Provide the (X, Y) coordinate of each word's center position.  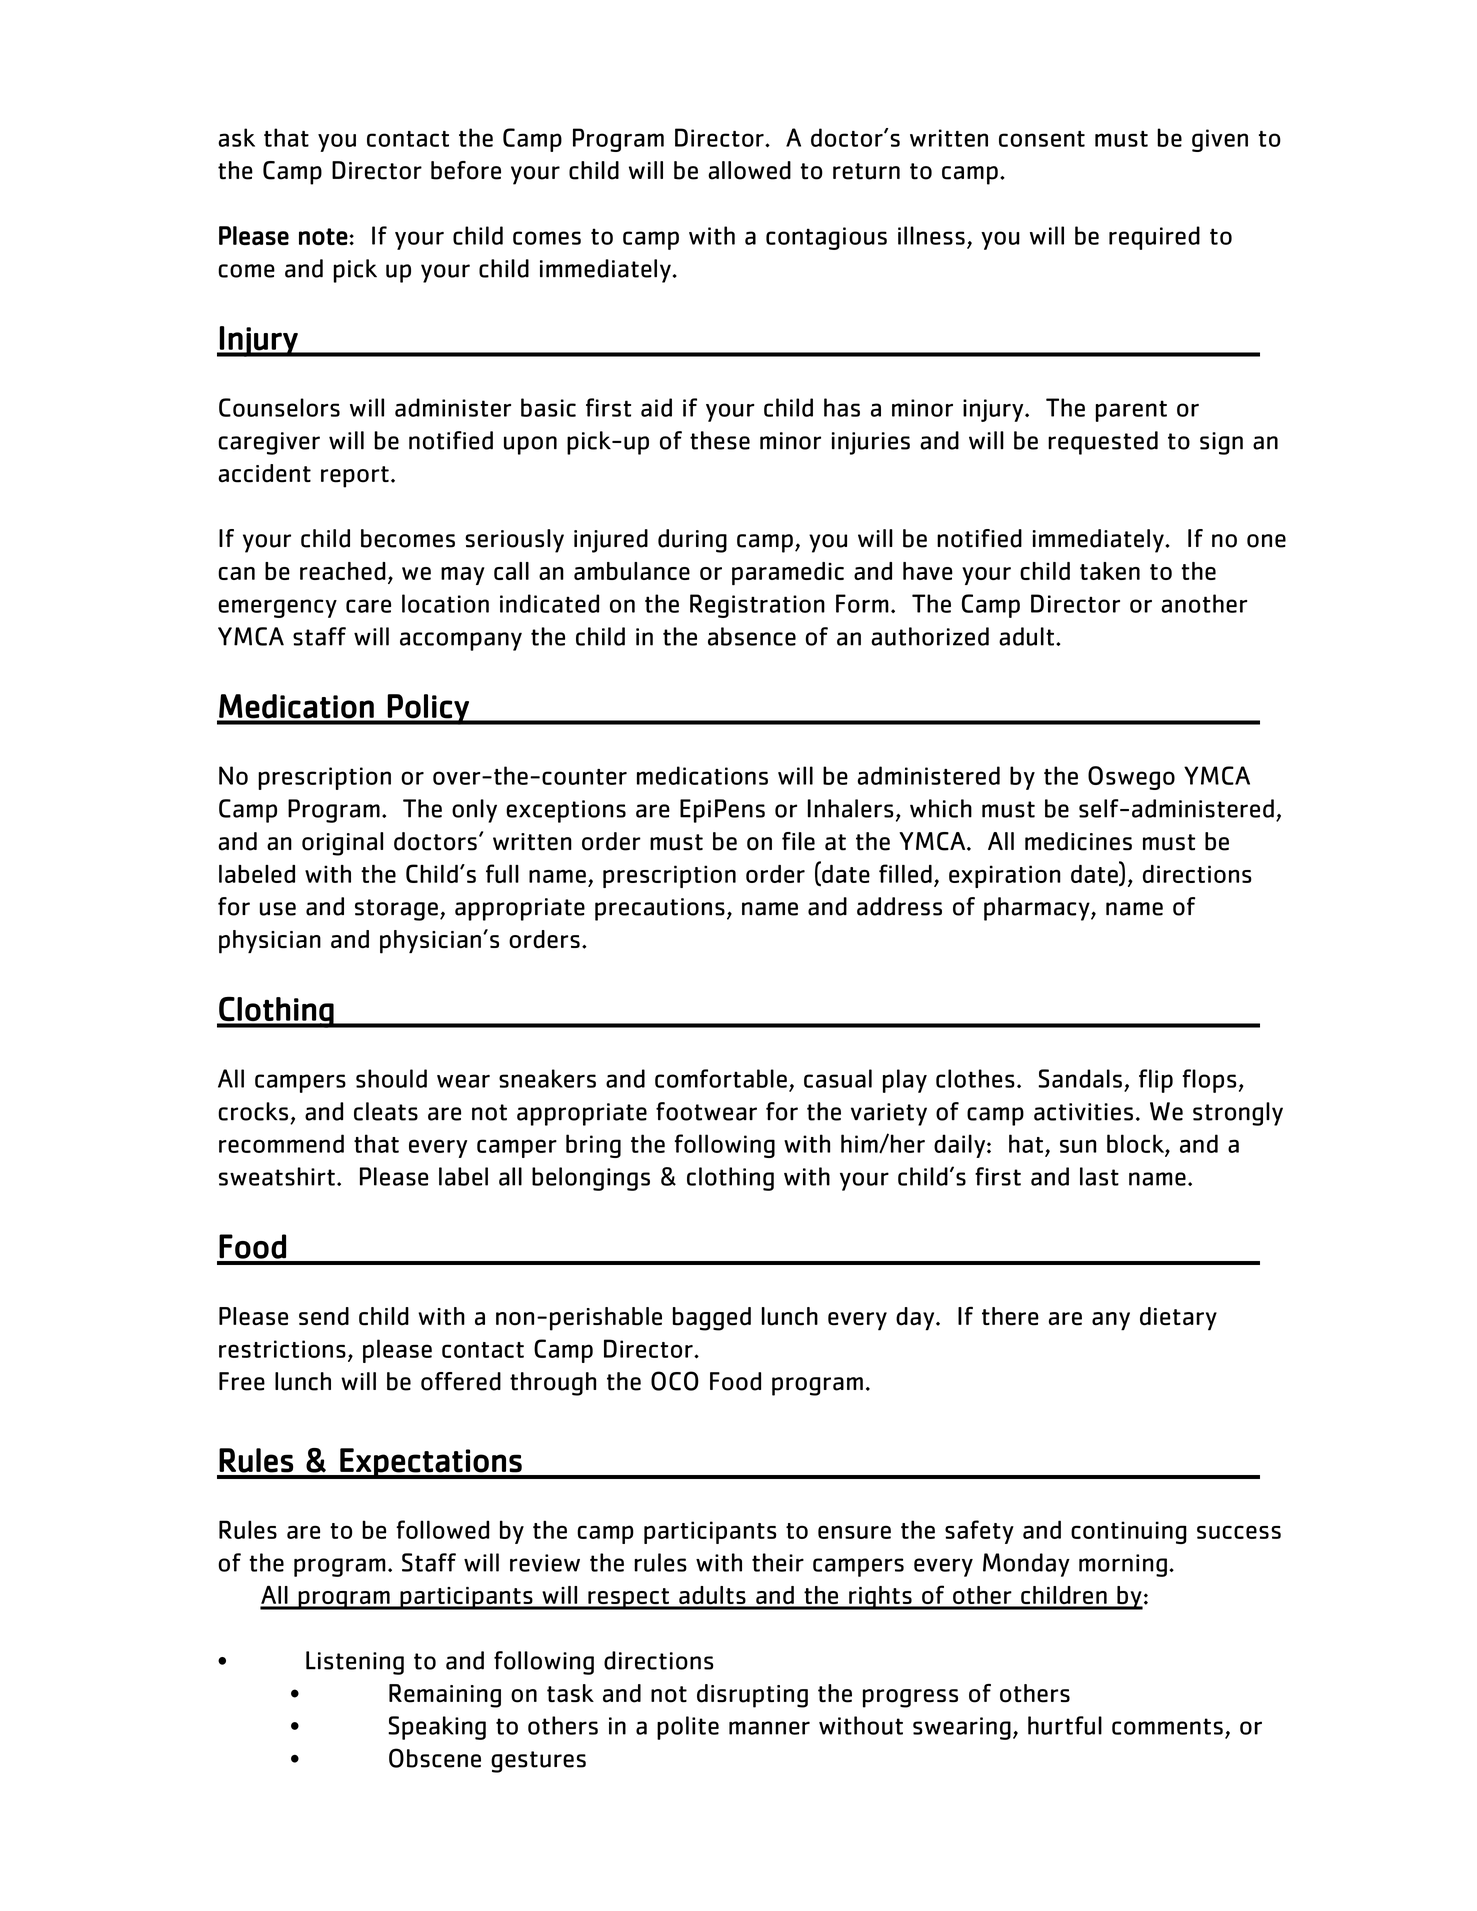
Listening (355, 1663)
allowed (749, 170)
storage (396, 910)
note (323, 237)
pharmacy (1038, 909)
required (1154, 238)
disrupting (752, 1696)
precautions (660, 909)
